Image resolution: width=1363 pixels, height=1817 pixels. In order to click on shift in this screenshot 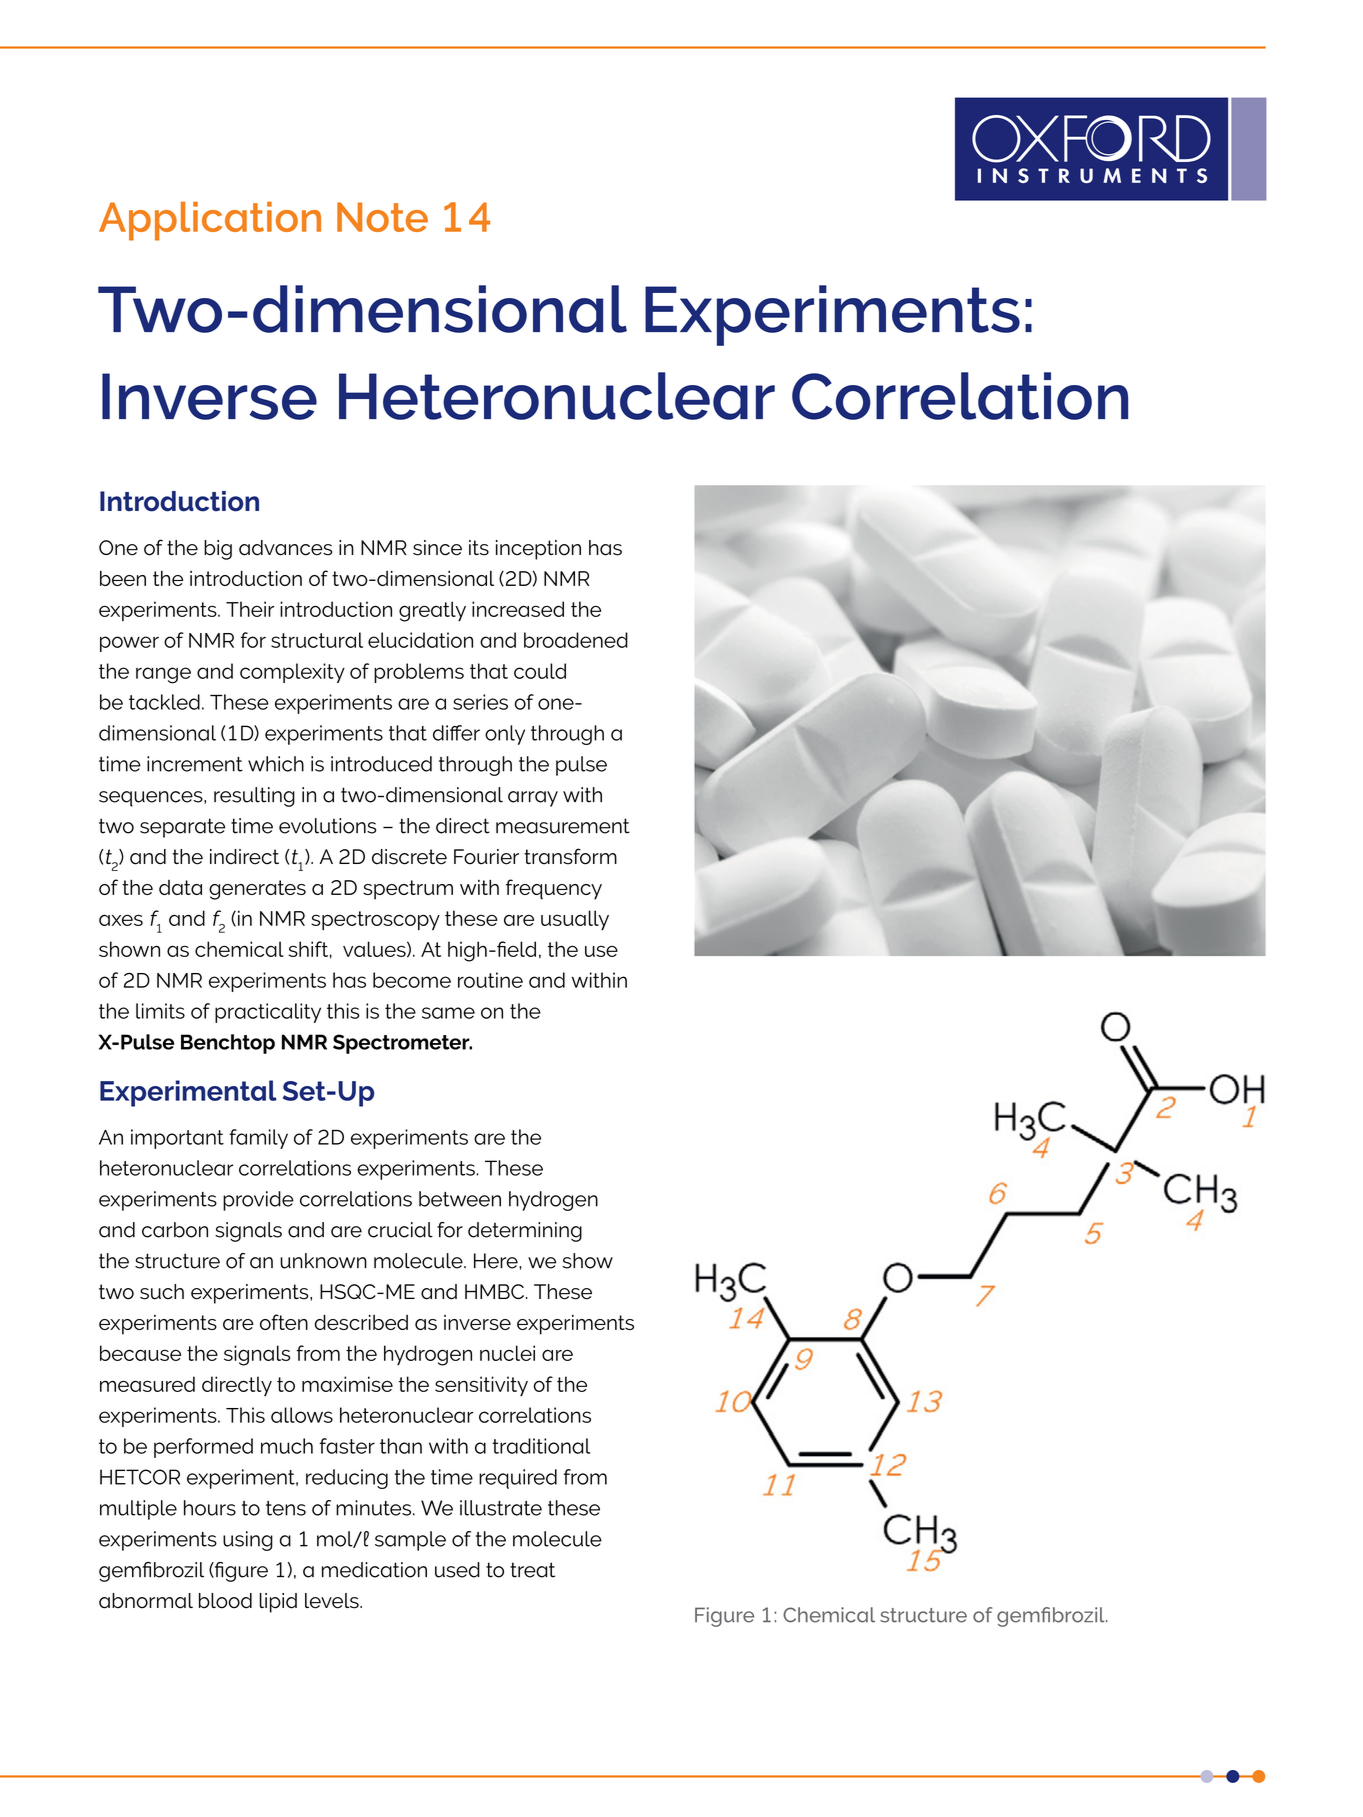, I will do `click(308, 949)`.
